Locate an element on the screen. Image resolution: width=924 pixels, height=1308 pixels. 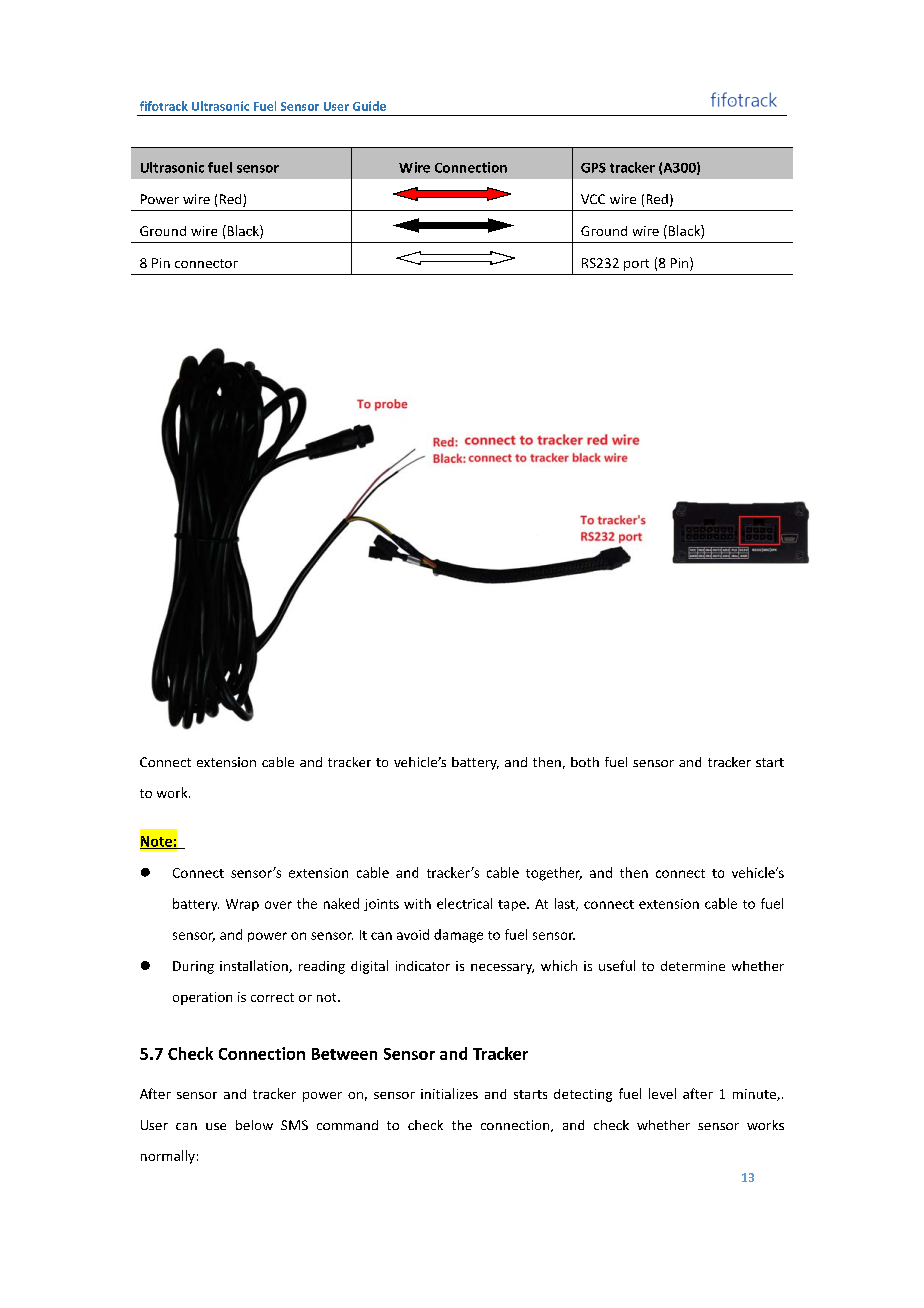
VCC is located at coordinates (593, 199).
